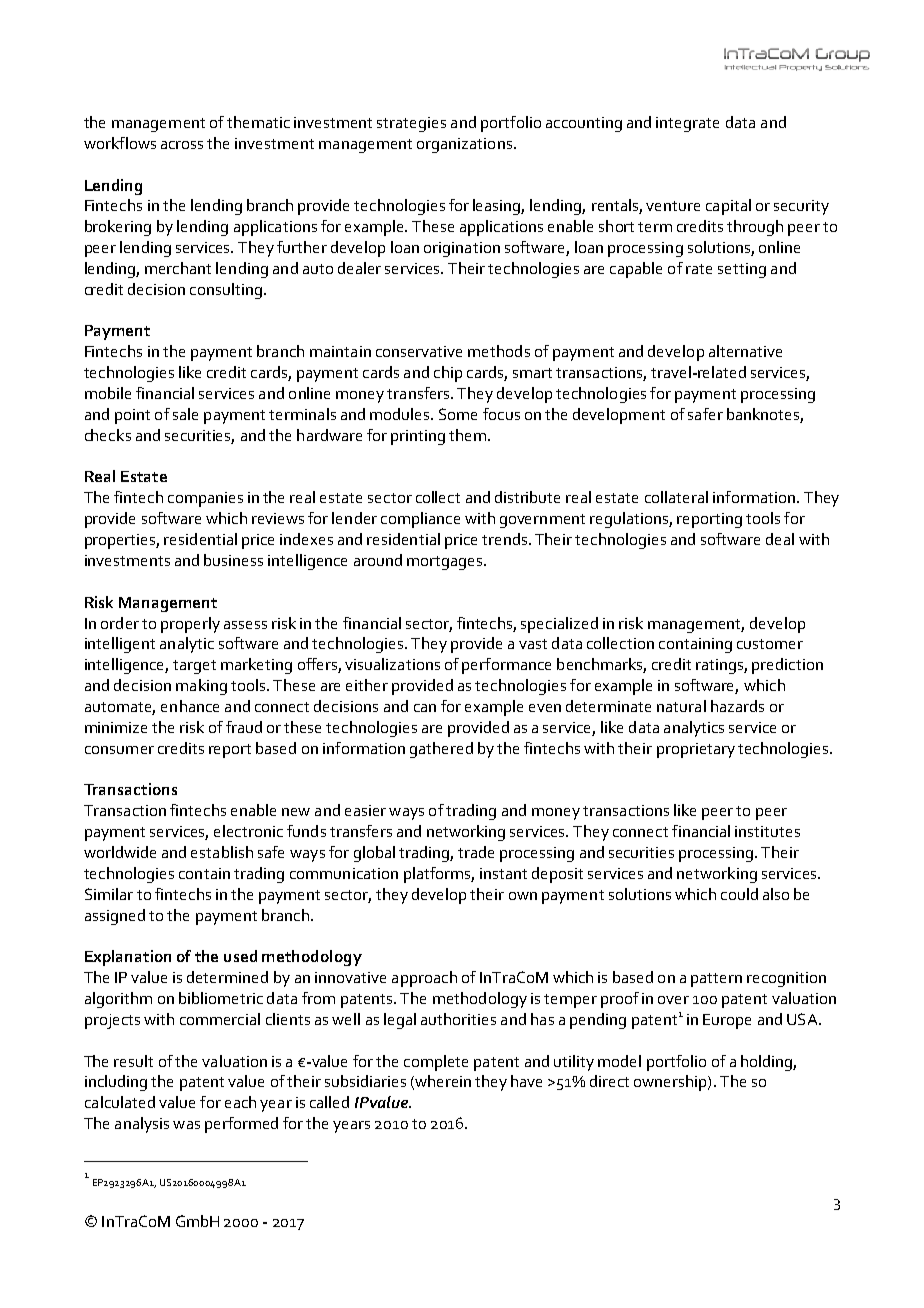 This screenshot has height=1308, width=924. Describe the element at coordinates (770, 644) in the screenshot. I see `customer` at that location.
